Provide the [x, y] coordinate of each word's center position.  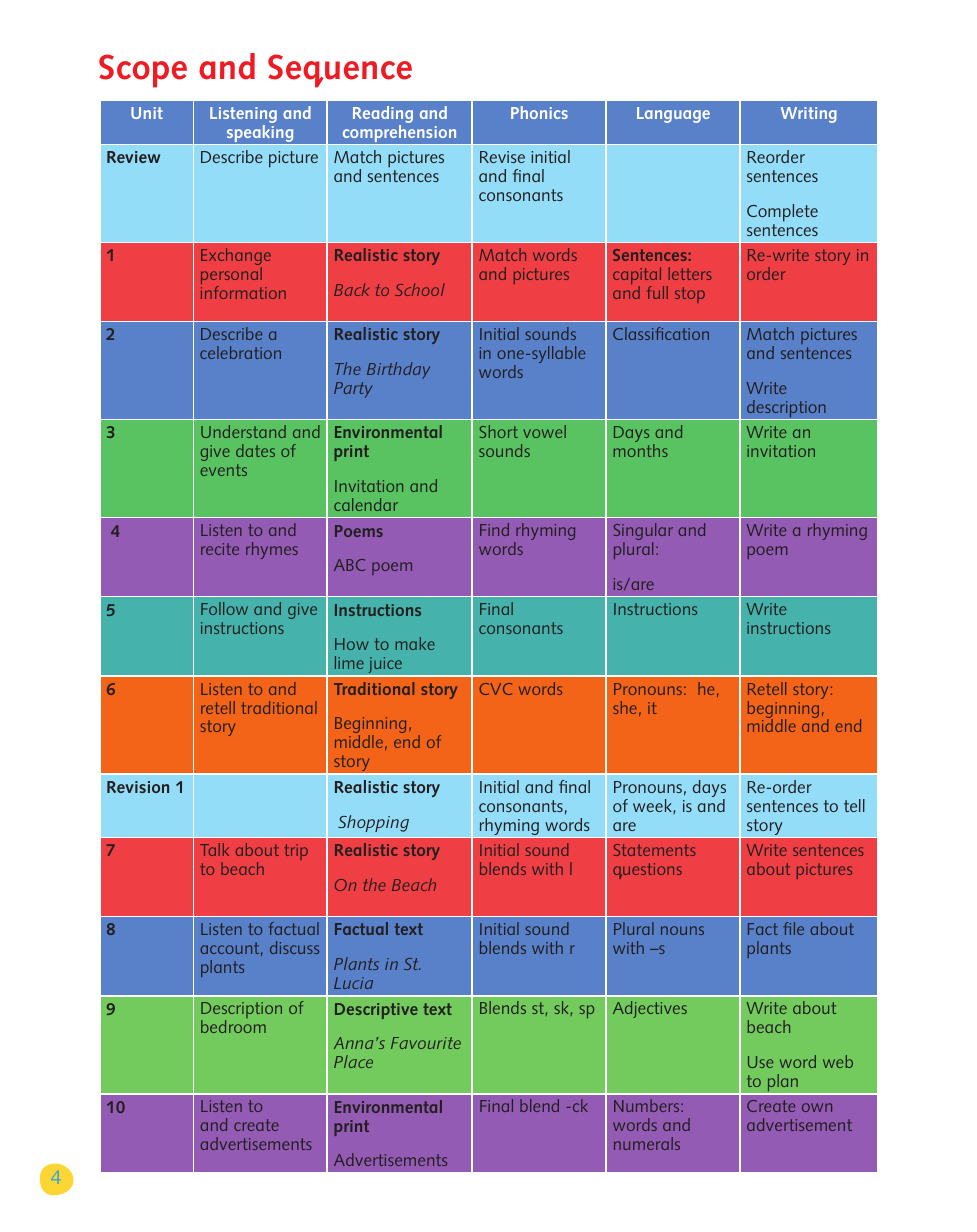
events [224, 470]
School [420, 289]
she [625, 707]
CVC [495, 689]
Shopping [373, 823]
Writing [809, 115]
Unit [147, 113]
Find [494, 529]
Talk [214, 849]
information [243, 292]
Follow [224, 608]
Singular [643, 533]
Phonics [539, 112]
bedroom [233, 1026]
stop [690, 295]
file [793, 928]
